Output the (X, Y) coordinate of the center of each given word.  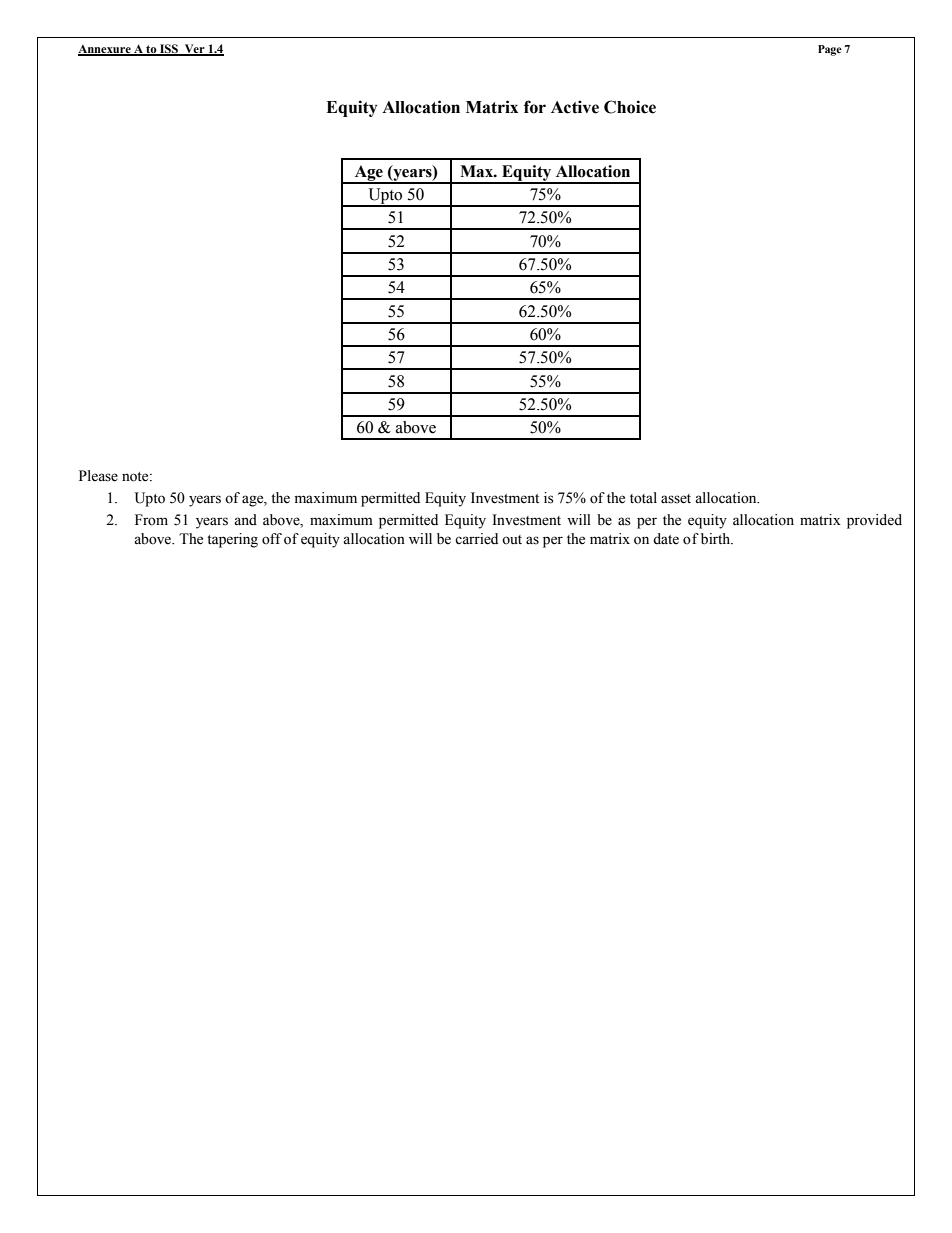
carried (476, 539)
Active (575, 107)
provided (874, 521)
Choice (630, 107)
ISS (169, 50)
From (151, 520)
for (535, 107)
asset (676, 499)
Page (830, 50)
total (643, 498)
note (136, 477)
